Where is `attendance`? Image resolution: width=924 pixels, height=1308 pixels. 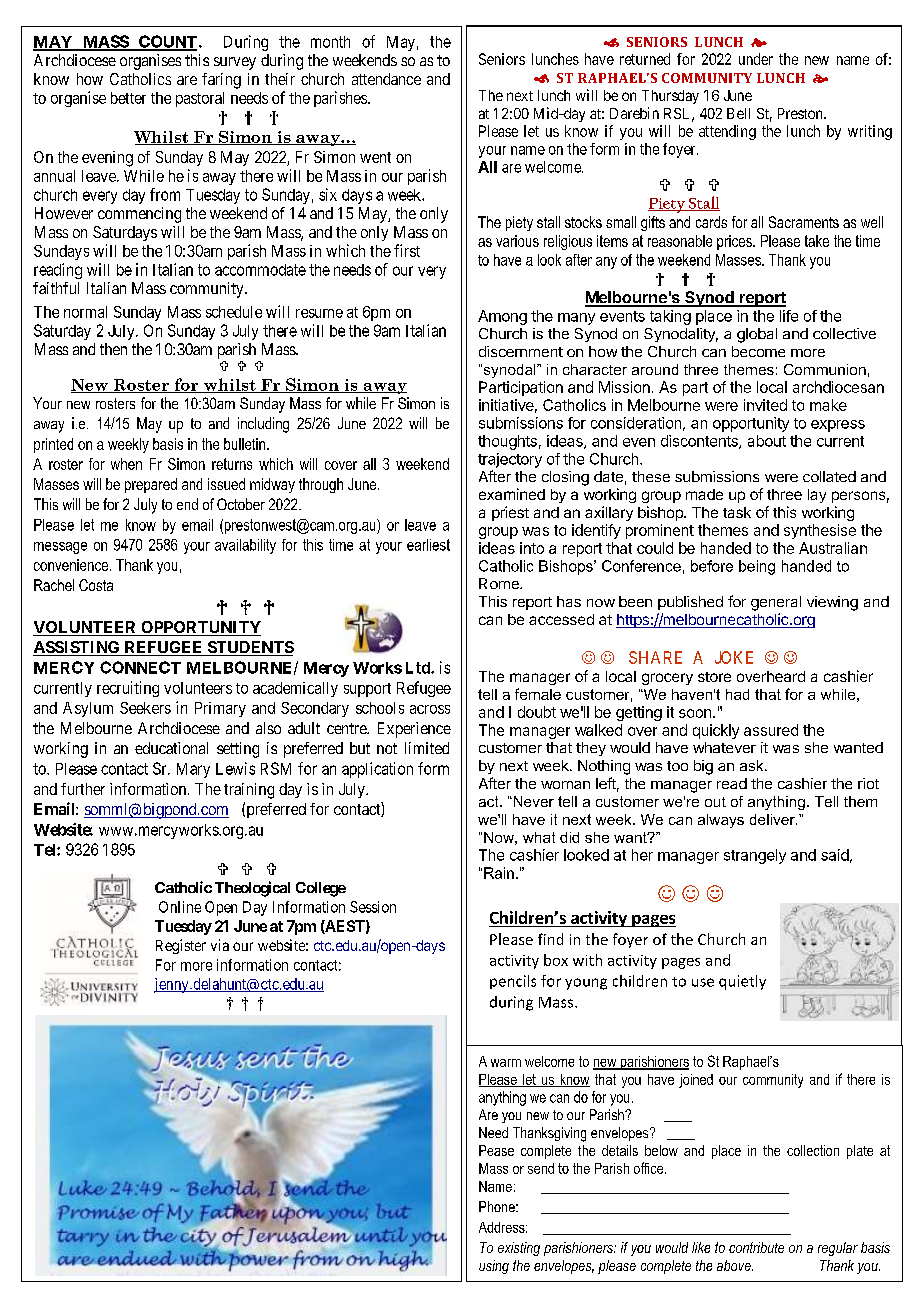
attendance is located at coordinates (386, 79).
